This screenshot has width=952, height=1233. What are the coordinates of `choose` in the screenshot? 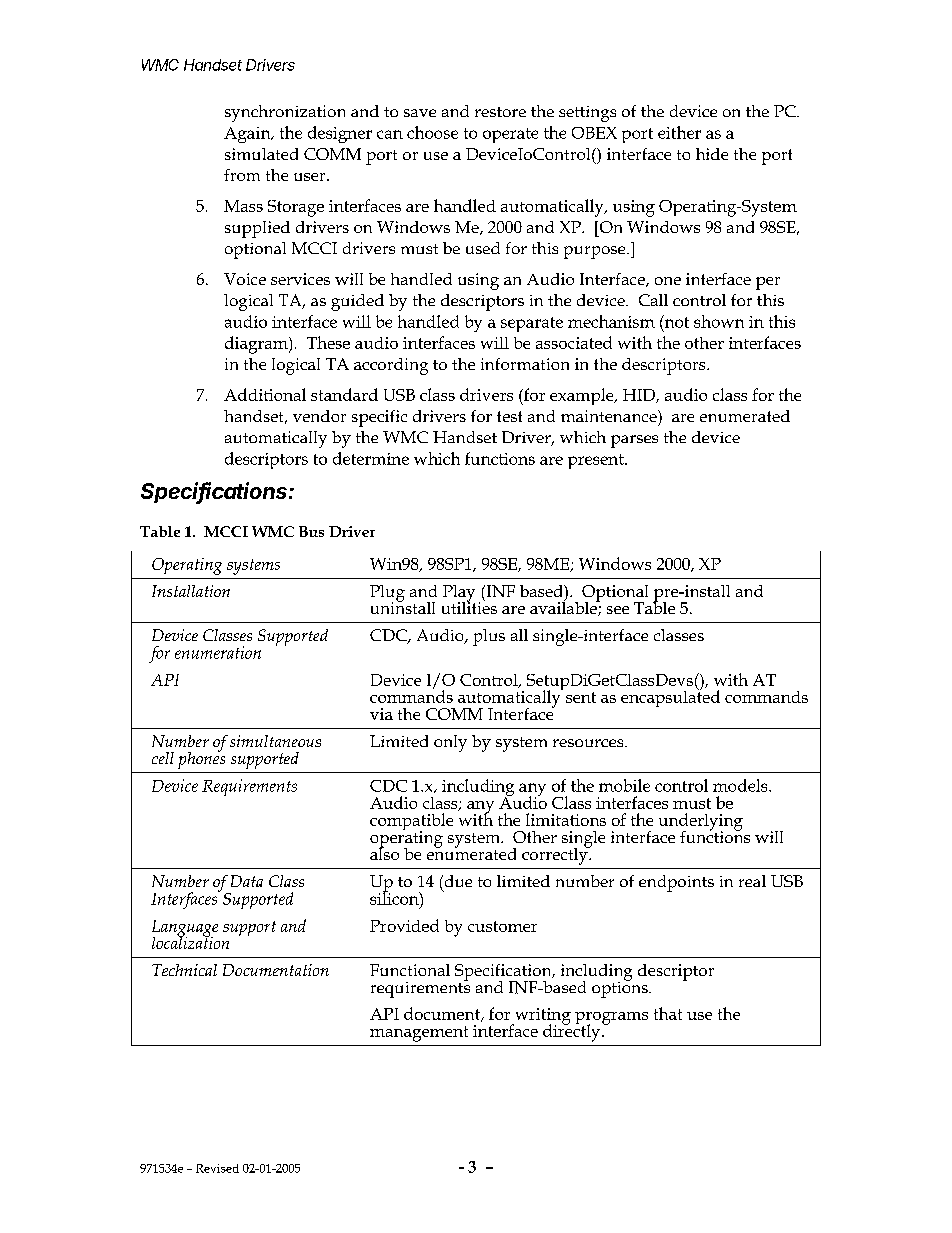 It's located at (432, 132).
